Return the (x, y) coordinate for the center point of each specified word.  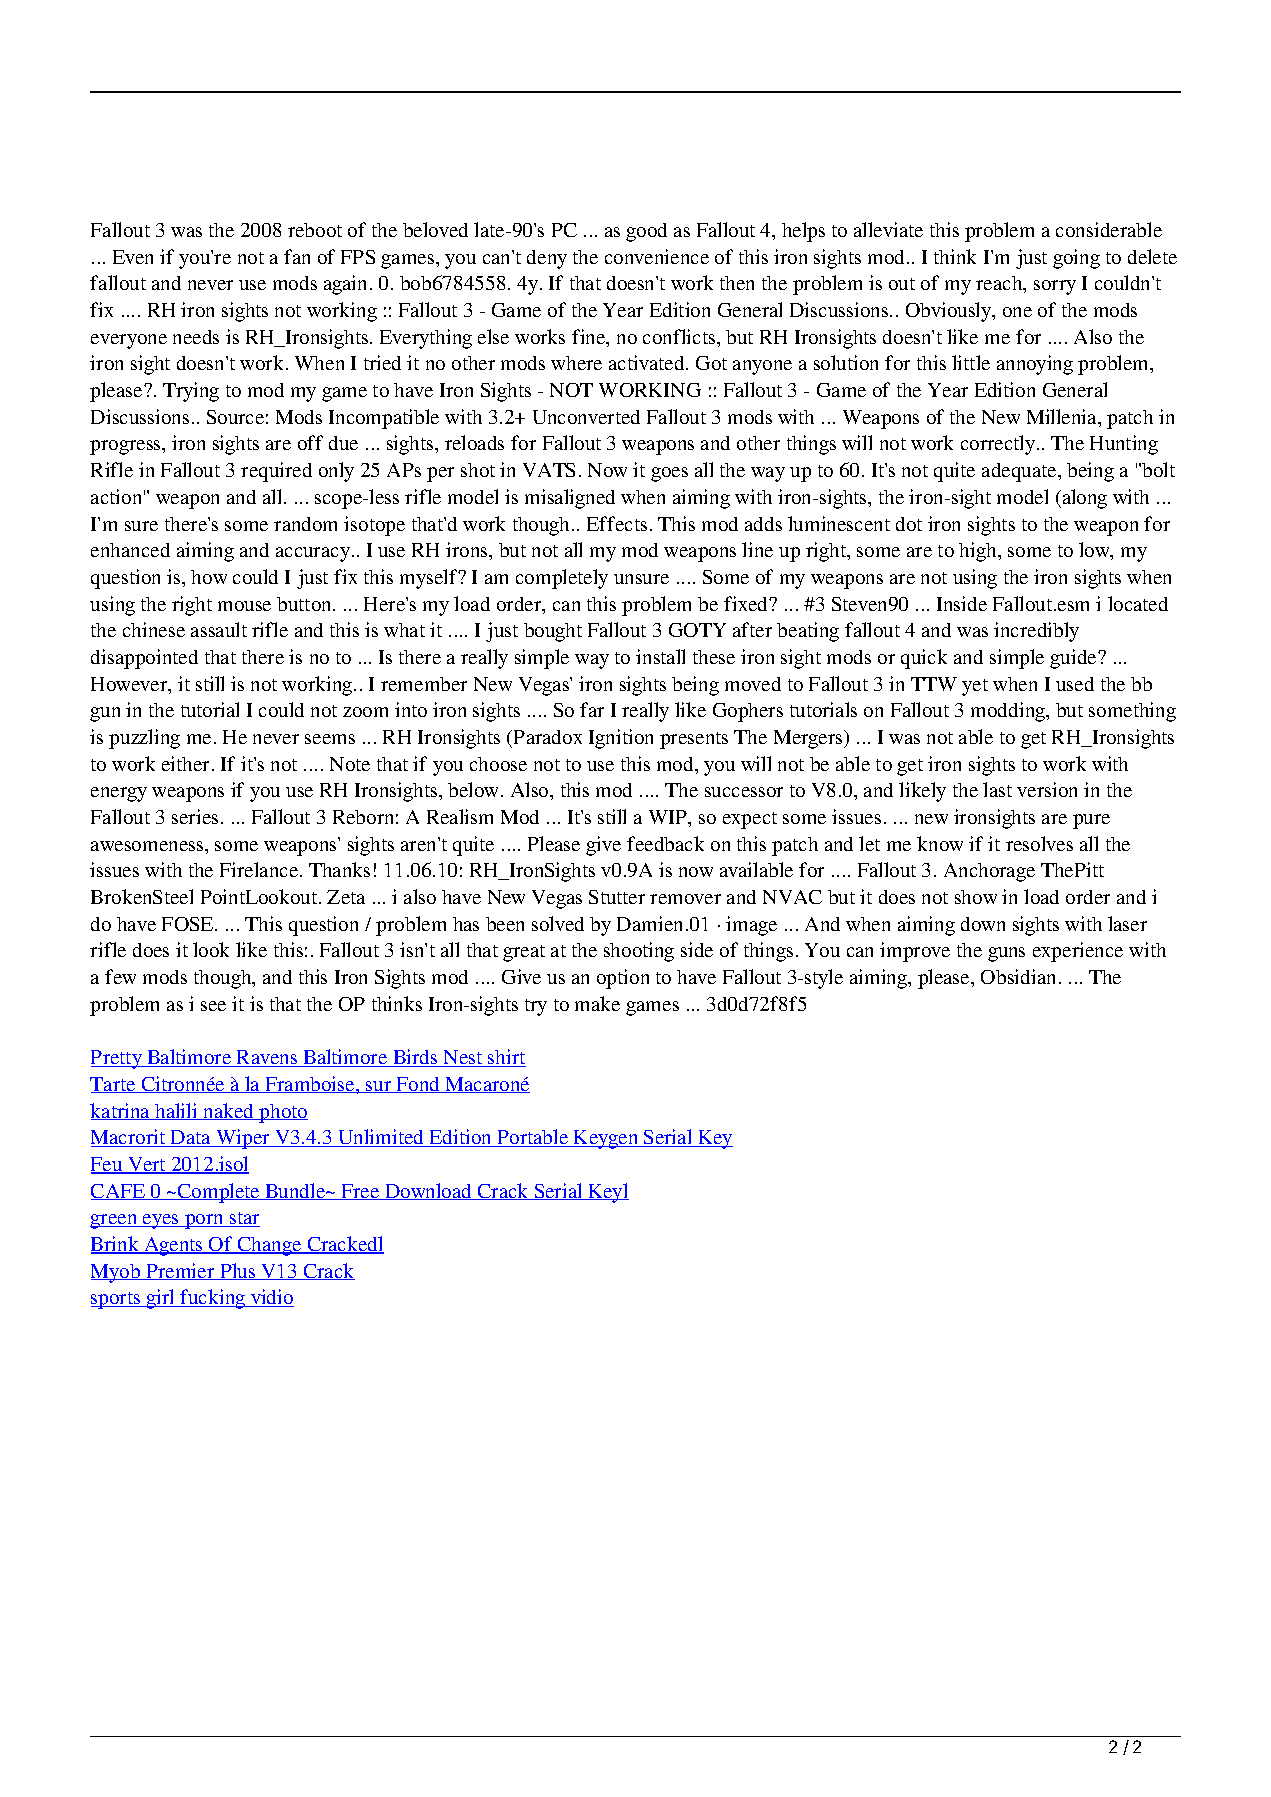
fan (297, 256)
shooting (639, 952)
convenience (657, 256)
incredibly (1036, 632)
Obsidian (1018, 976)
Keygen (606, 1139)
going (1076, 259)
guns (1006, 954)
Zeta (346, 897)
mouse (244, 606)
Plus (238, 1271)
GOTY (697, 630)
